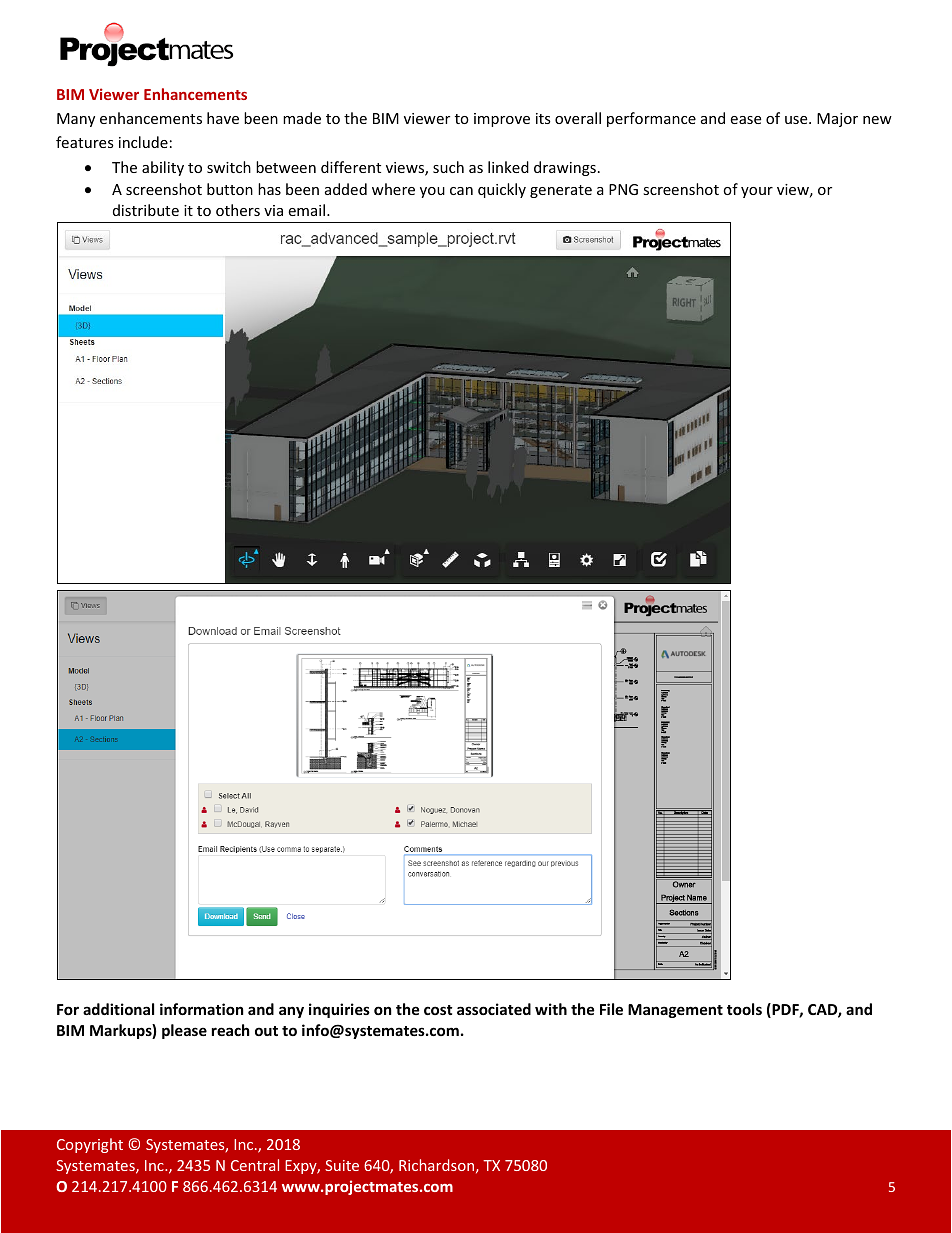  I want to click on additional, so click(118, 1009).
